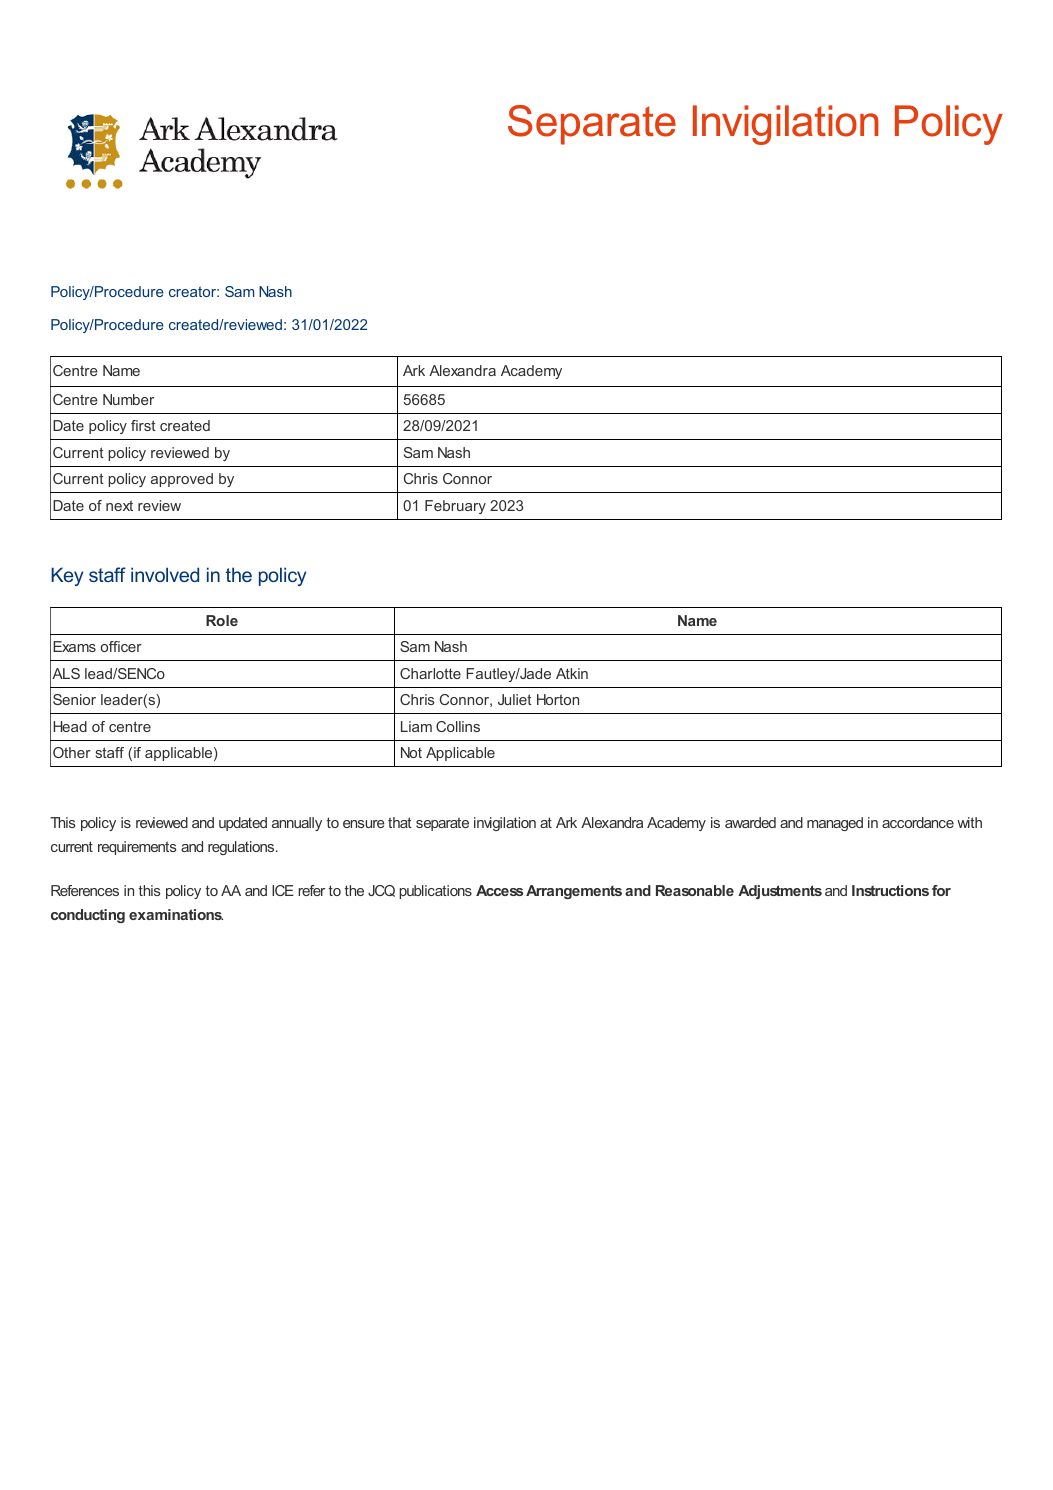 The width and height of the image is (1053, 1490). Describe the element at coordinates (143, 425) in the image. I see `first` at that location.
